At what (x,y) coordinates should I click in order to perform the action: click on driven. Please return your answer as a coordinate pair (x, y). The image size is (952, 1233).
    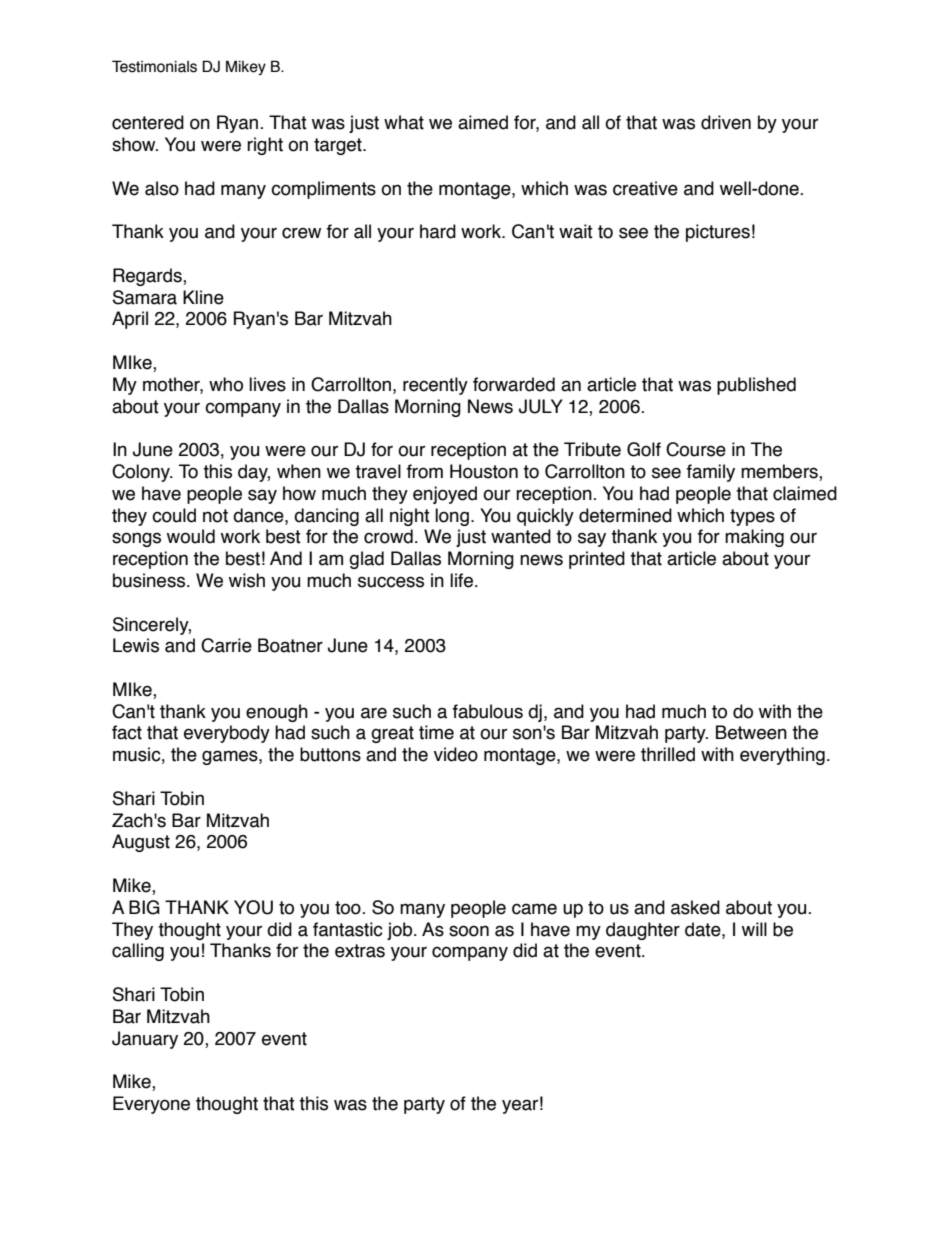
    Looking at the image, I should click on (726, 122).
